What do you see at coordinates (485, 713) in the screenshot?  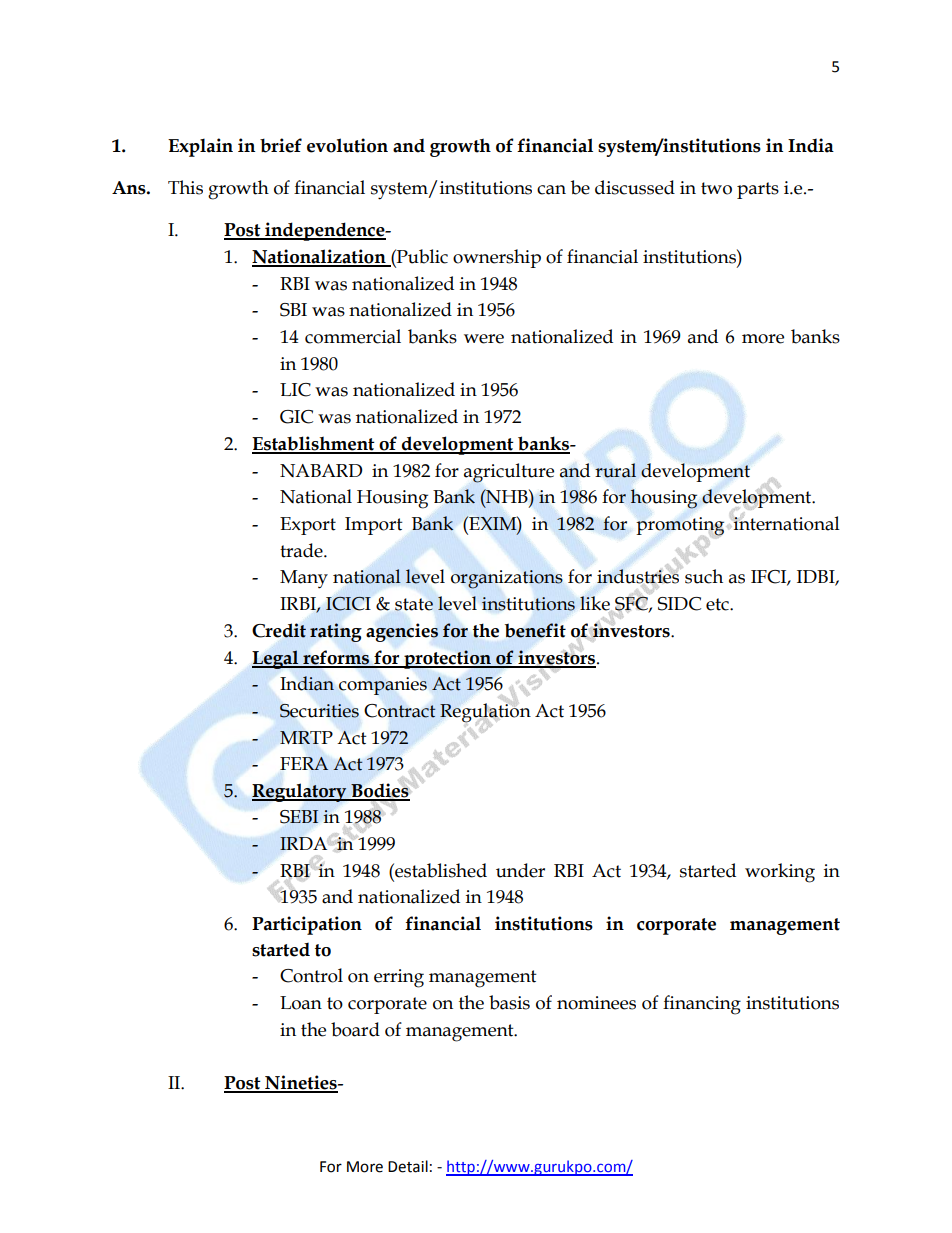 I see `Regulation` at bounding box center [485, 713].
